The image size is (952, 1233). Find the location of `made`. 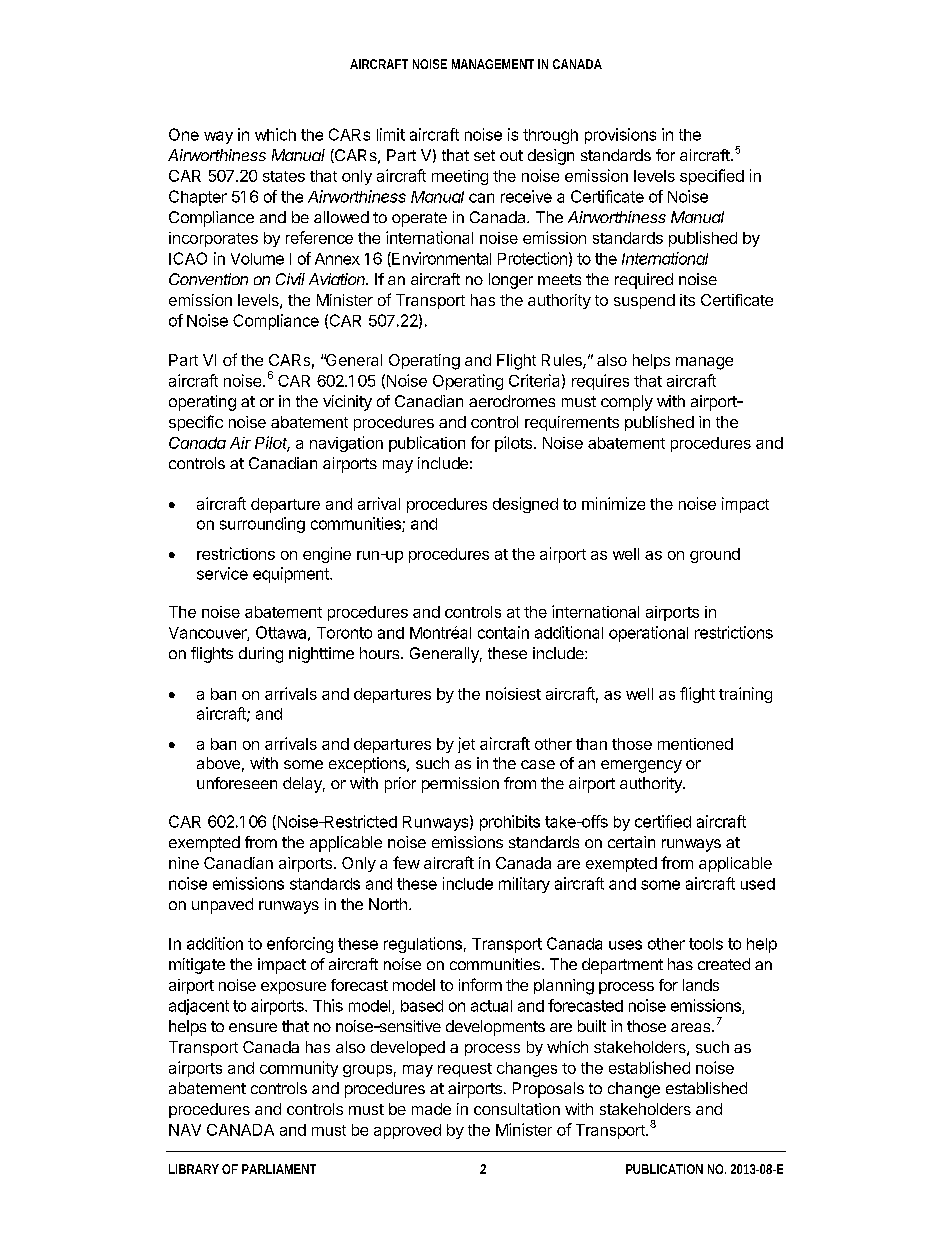

made is located at coordinates (431, 1109).
